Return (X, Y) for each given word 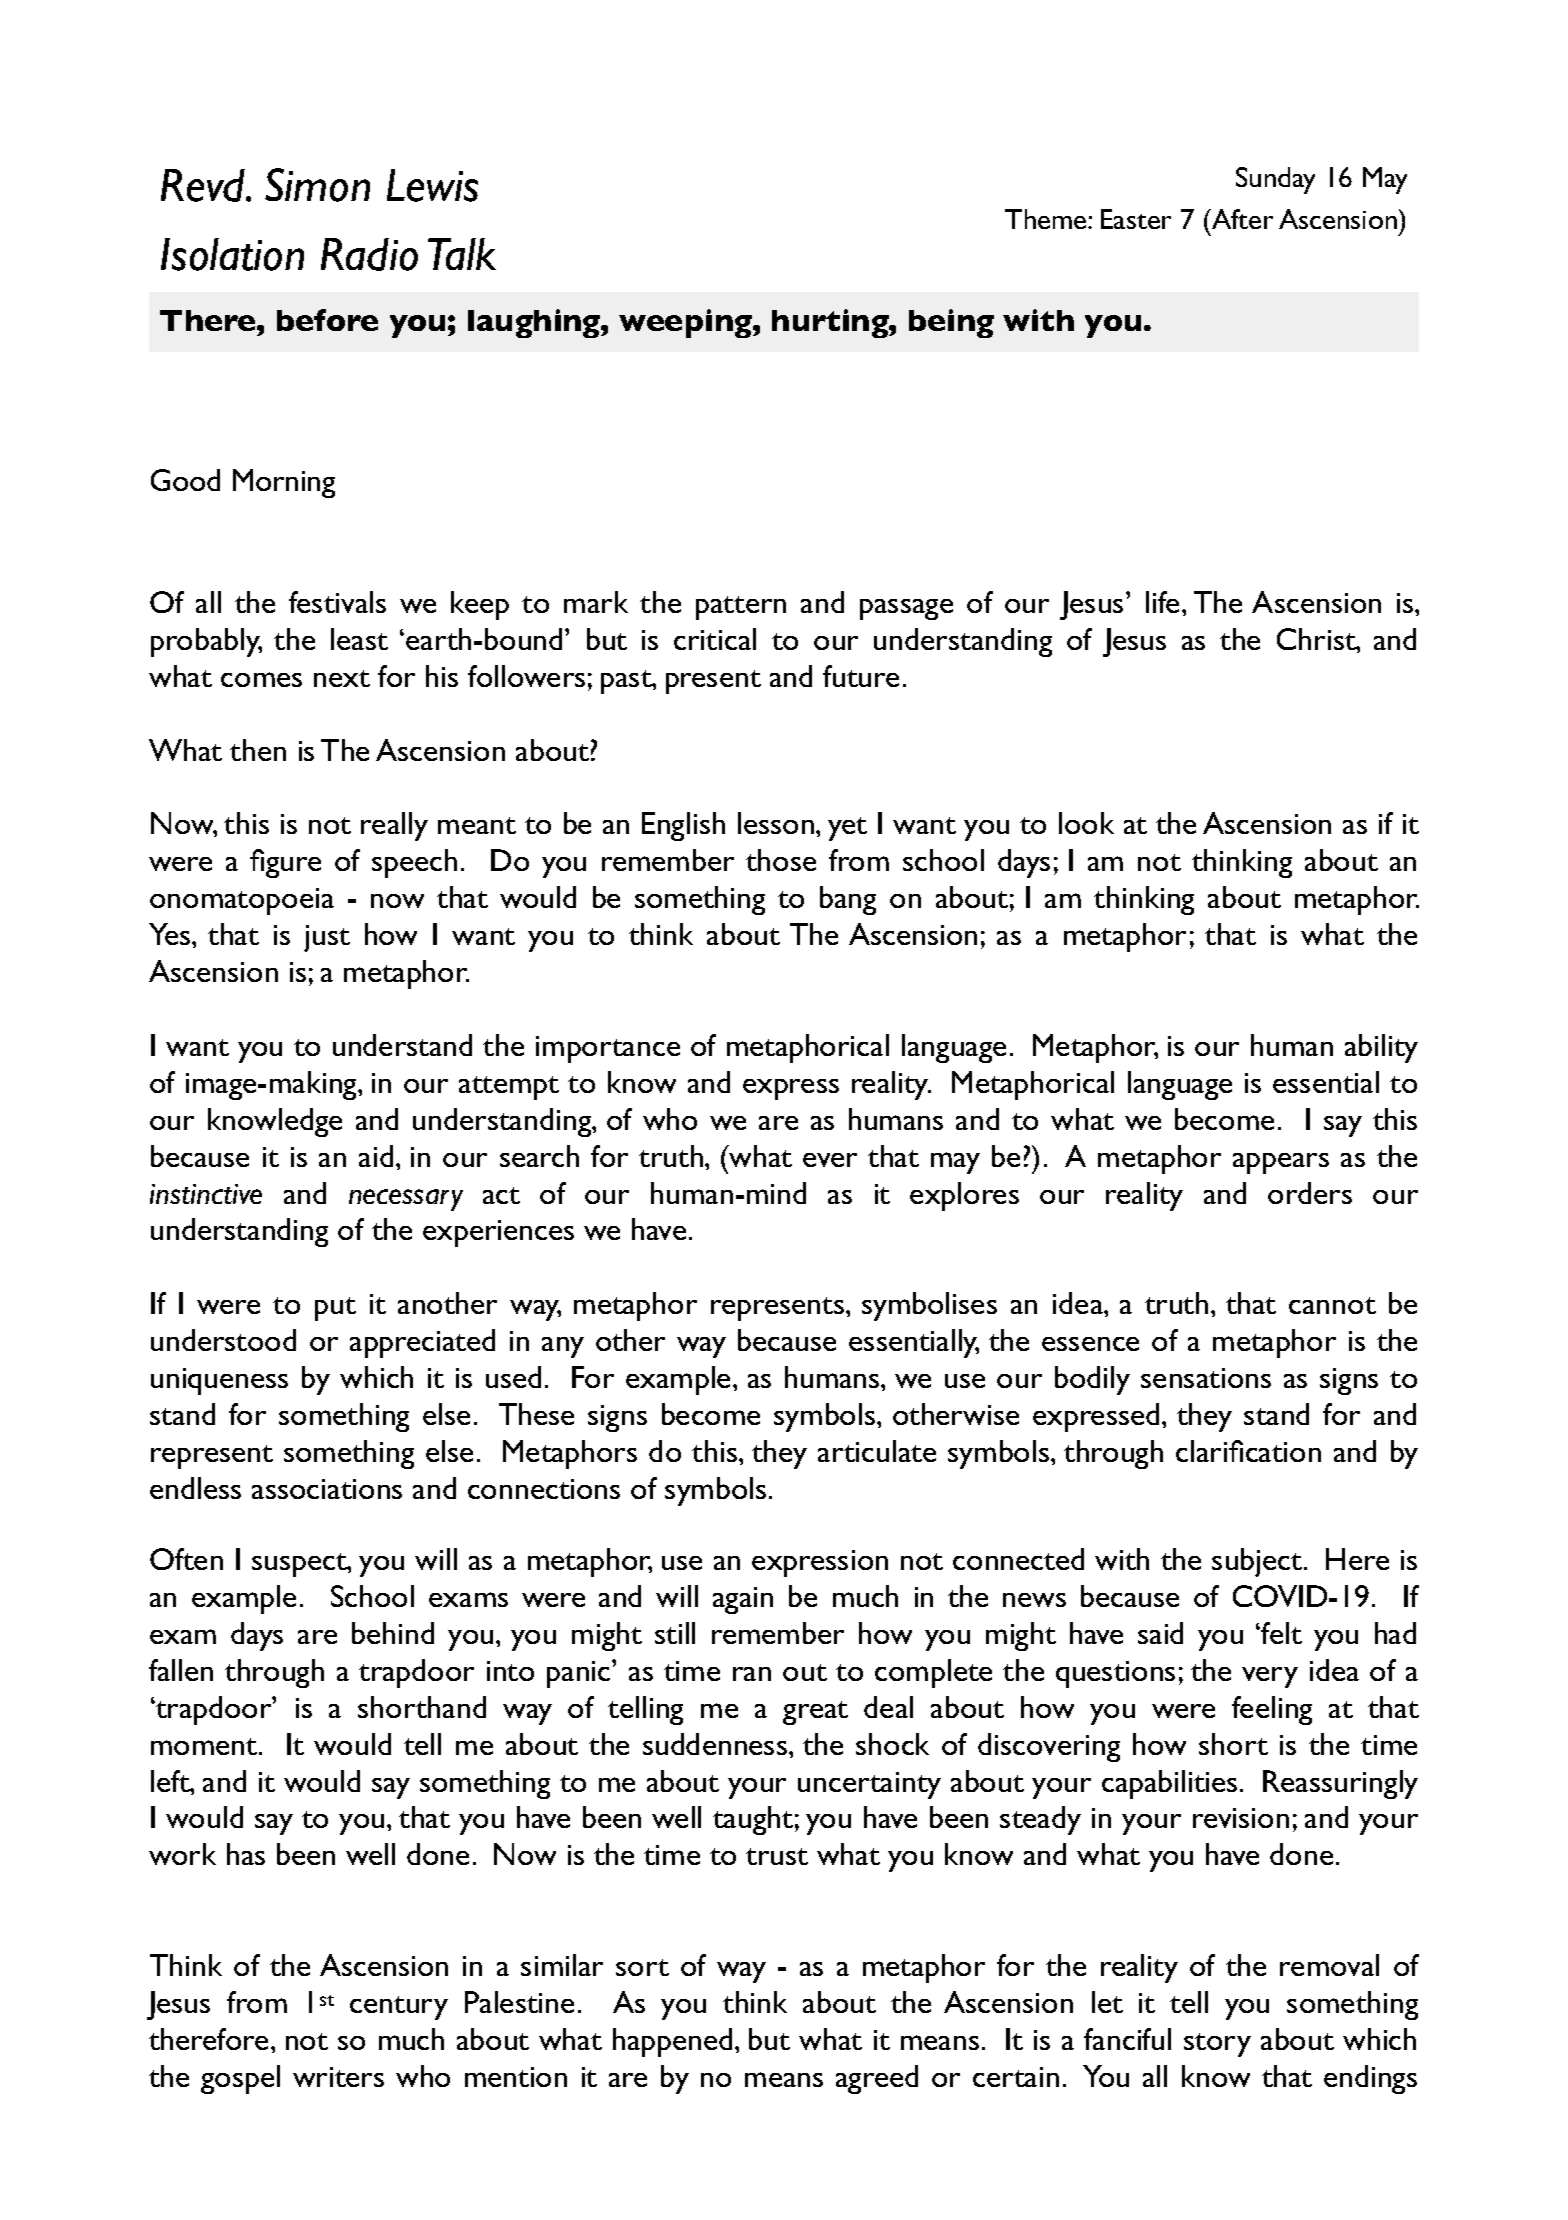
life (1162, 602)
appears (1281, 1163)
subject (1258, 1562)
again (743, 1600)
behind (393, 1633)
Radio (369, 254)
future (861, 676)
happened (672, 2042)
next (342, 678)
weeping (686, 323)
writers (338, 2077)
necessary (406, 1200)
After (1241, 219)
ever (830, 1160)
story (1217, 2045)
